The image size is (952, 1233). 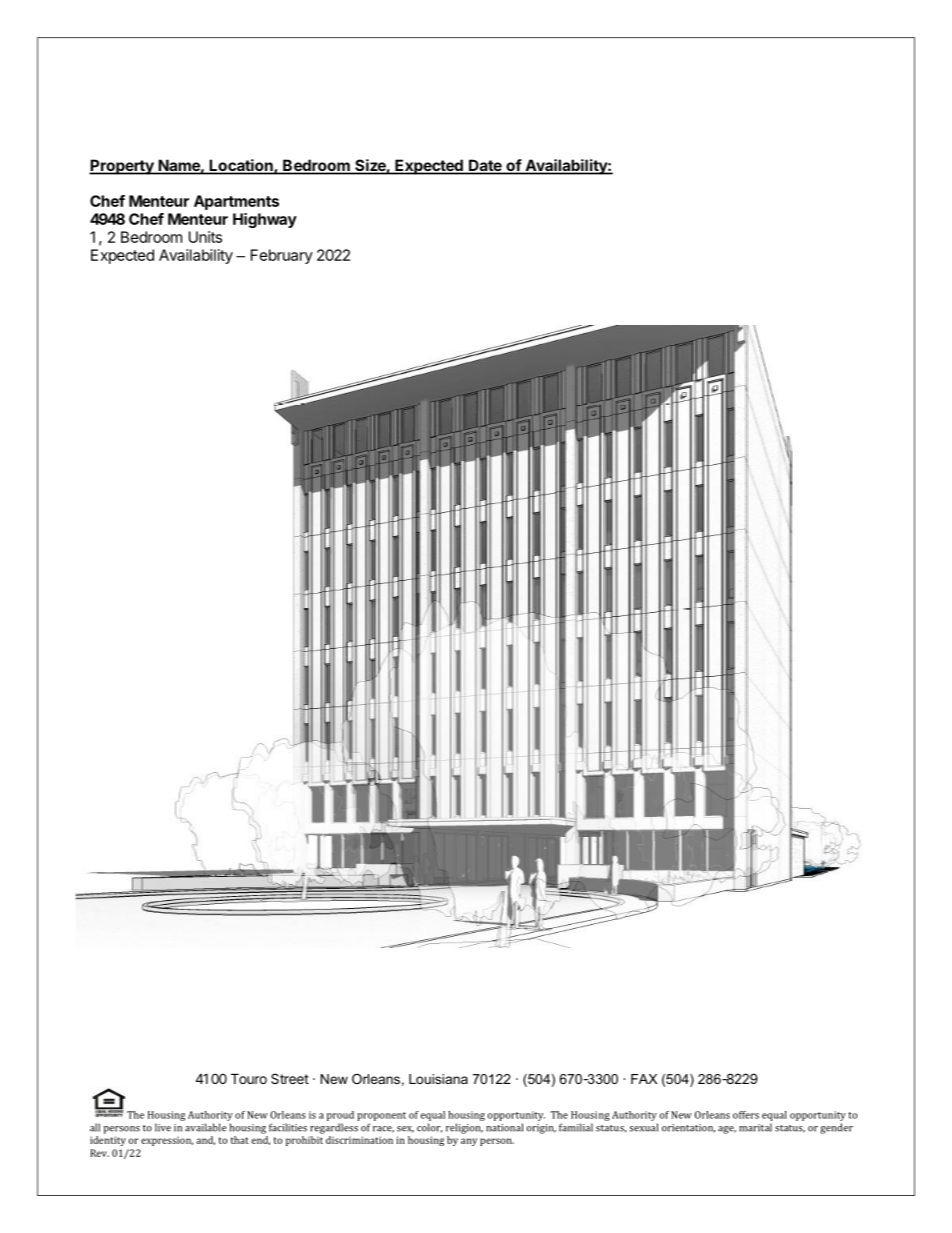 I want to click on Units, so click(x=205, y=237).
